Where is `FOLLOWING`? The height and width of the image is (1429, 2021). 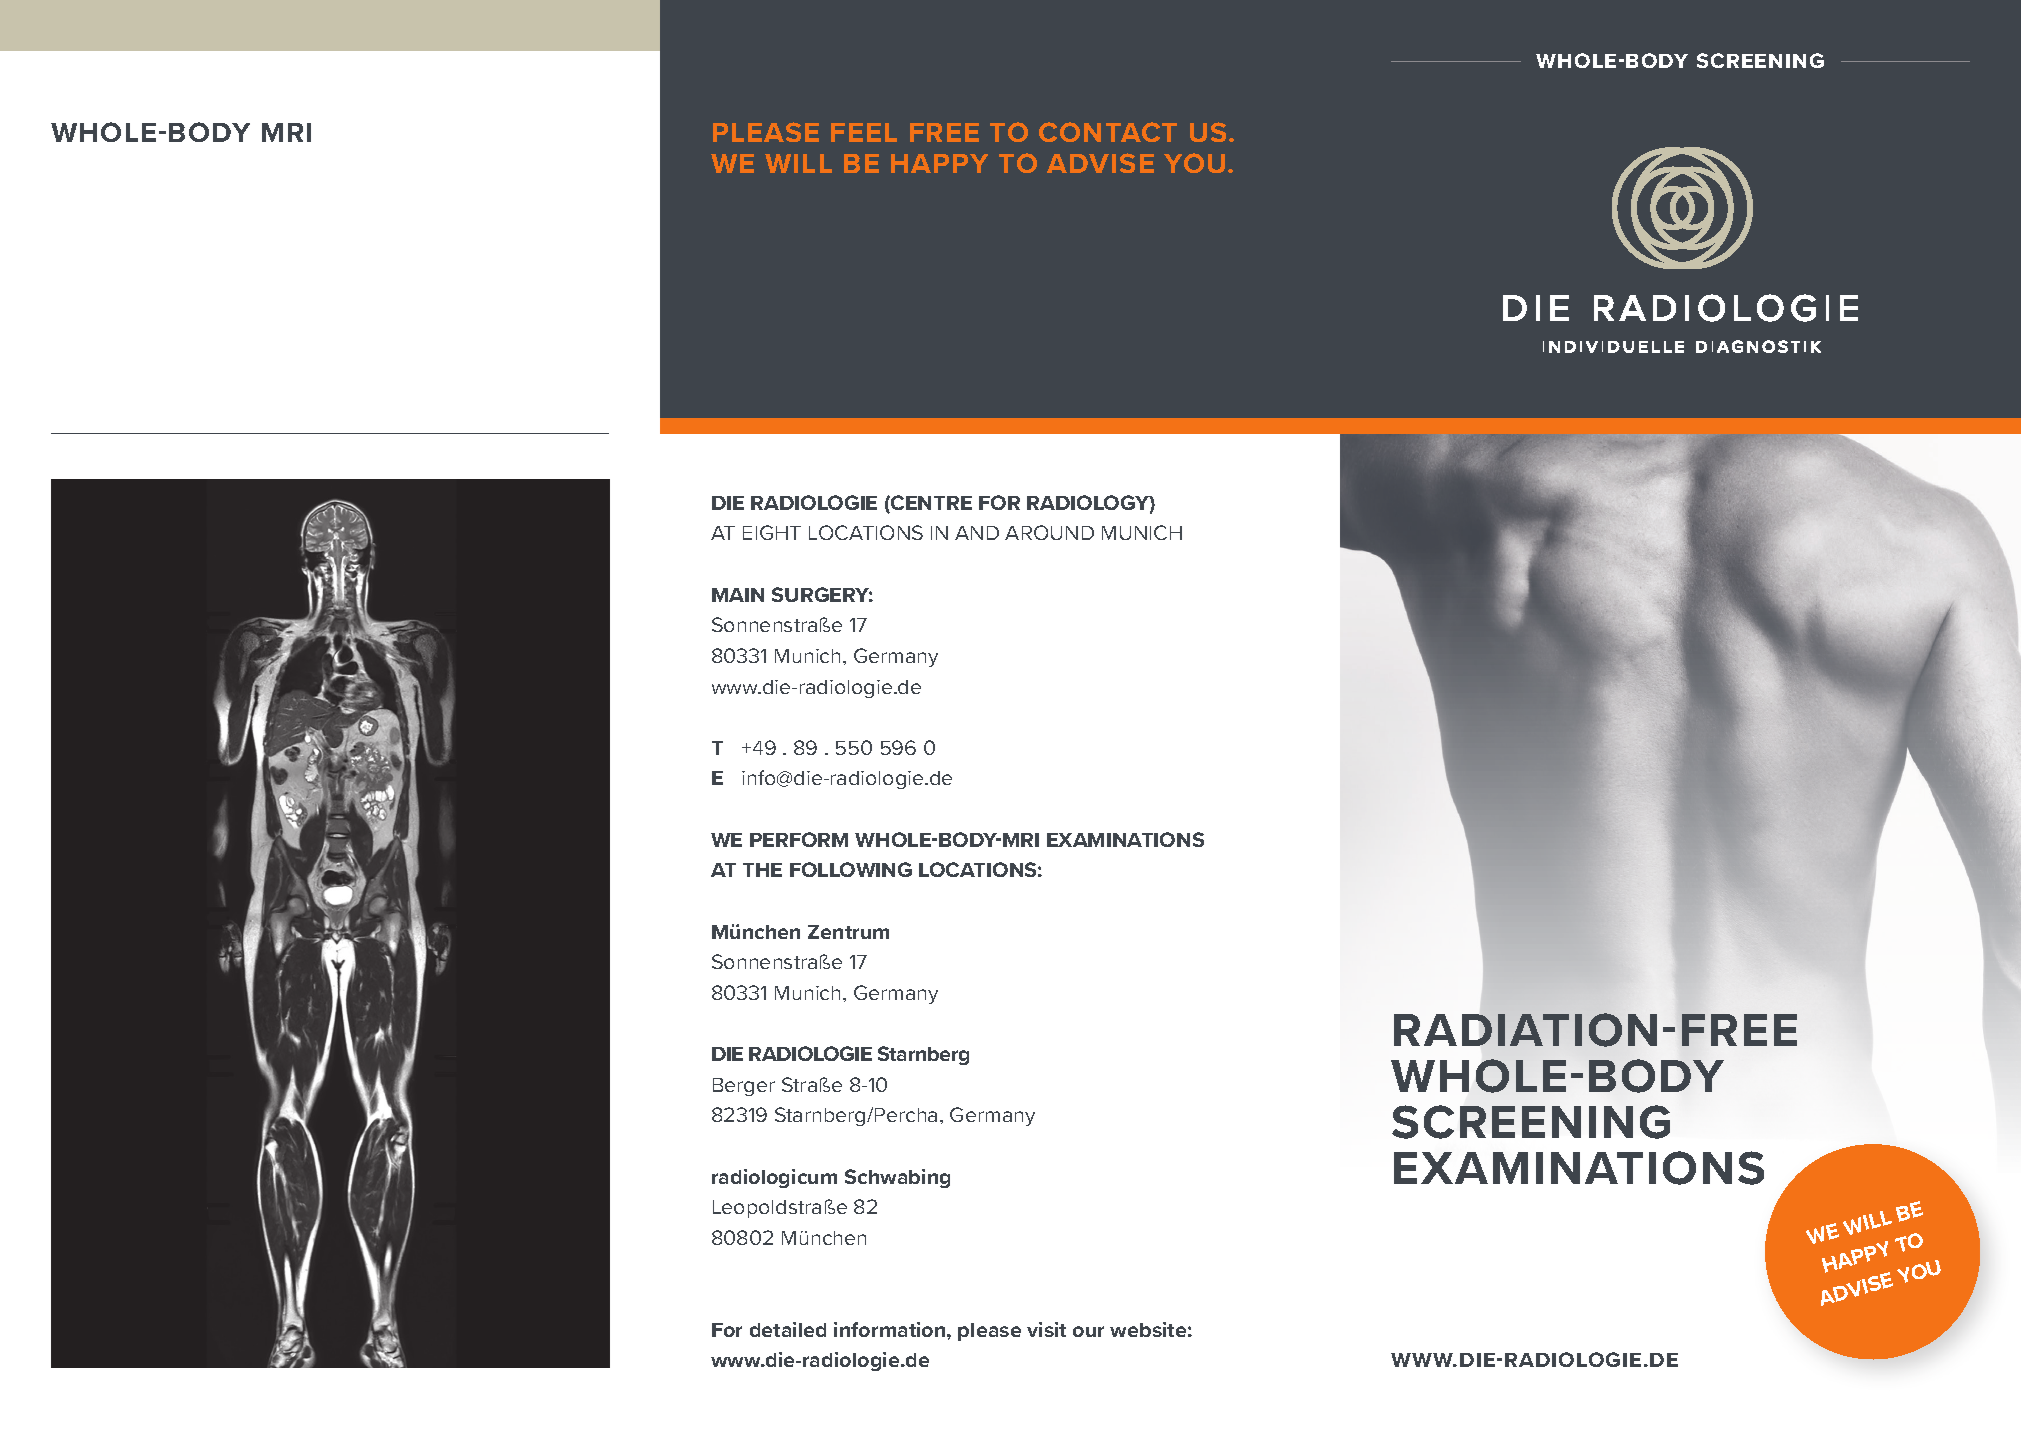 FOLLOWING is located at coordinates (851, 869).
